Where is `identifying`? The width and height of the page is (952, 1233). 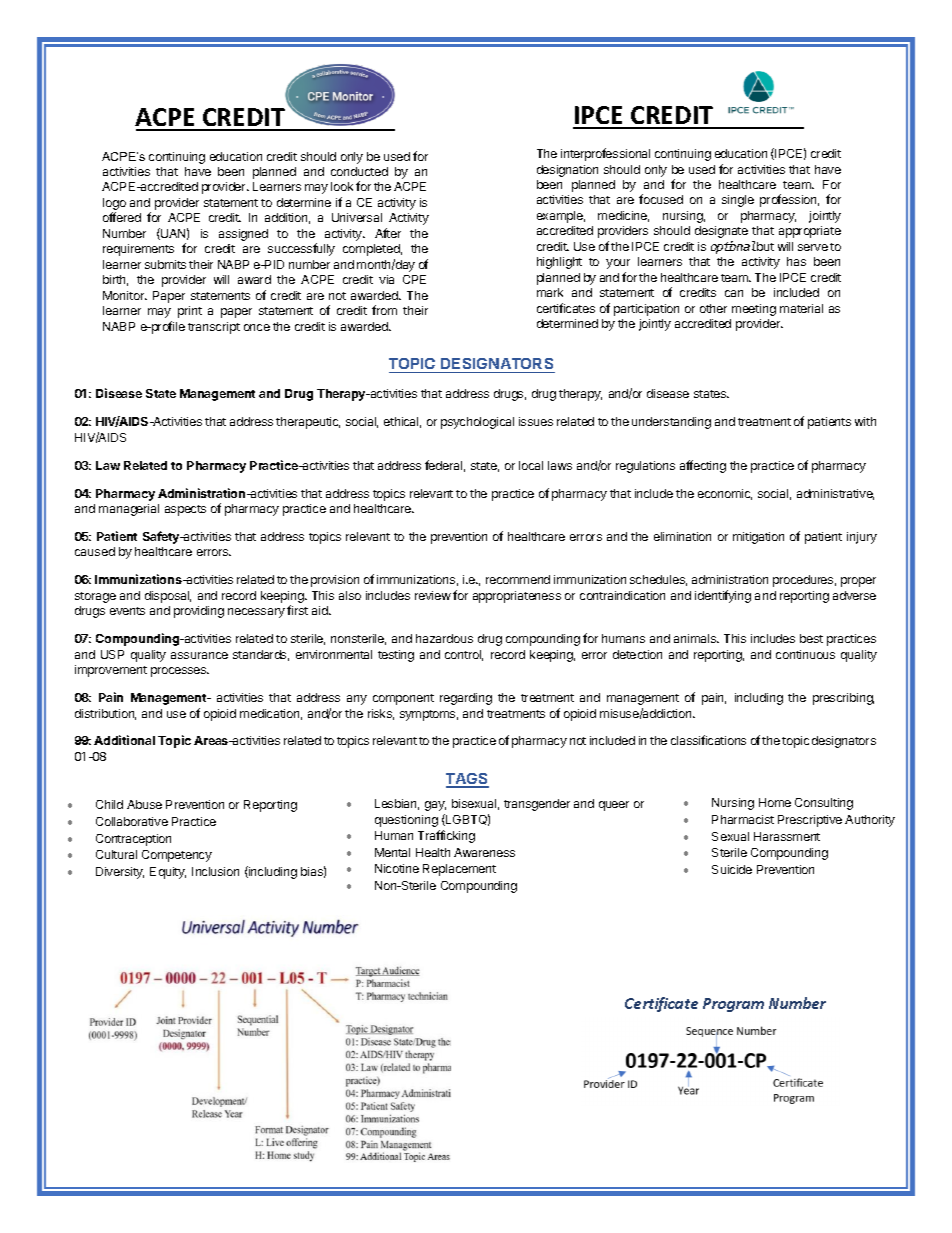
identifying is located at coordinates (723, 596).
